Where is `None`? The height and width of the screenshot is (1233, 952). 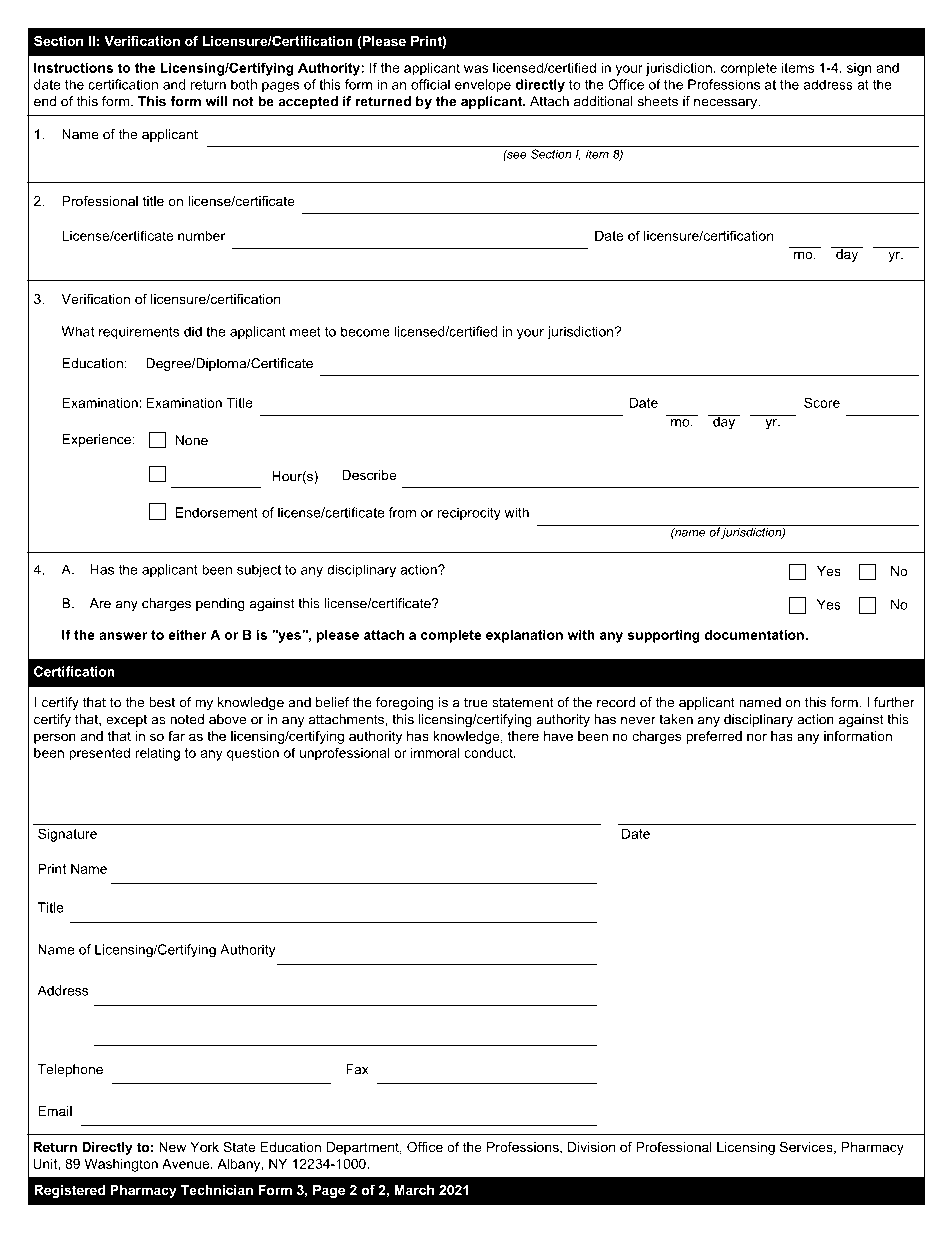
None is located at coordinates (192, 440).
